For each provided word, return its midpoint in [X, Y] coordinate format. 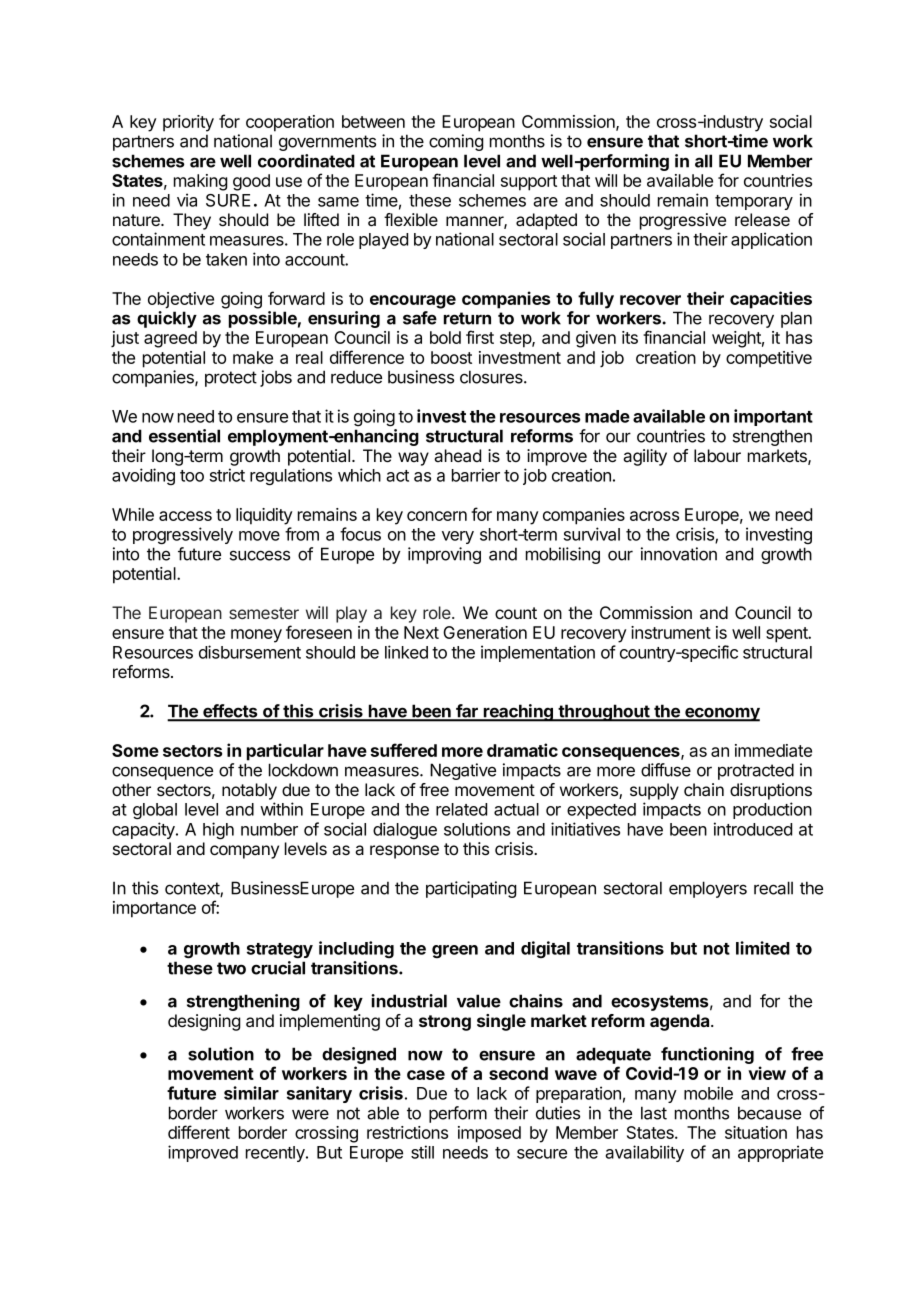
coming [456, 142]
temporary [754, 202]
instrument [671, 632]
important [773, 417]
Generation [485, 632]
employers [708, 889]
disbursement [250, 652]
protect [231, 379]
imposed [489, 1134]
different [199, 1132]
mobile [708, 1093]
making [200, 182]
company [244, 852]
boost [451, 357]
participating [471, 889]
